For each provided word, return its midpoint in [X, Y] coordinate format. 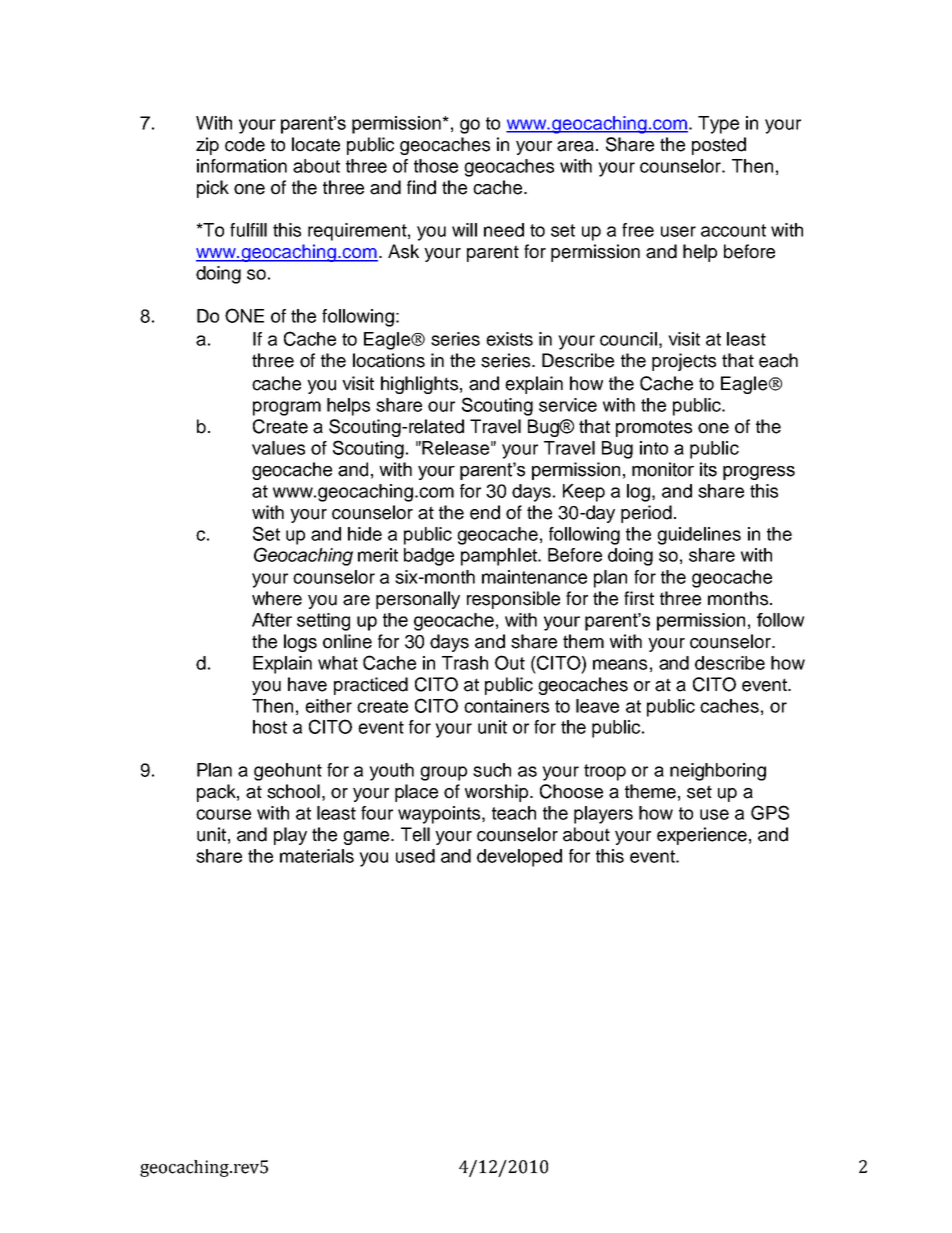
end [485, 512]
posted [719, 146]
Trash [465, 663]
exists [509, 339]
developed [519, 858]
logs [300, 643]
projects [684, 362]
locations [389, 360]
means [620, 664]
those [436, 166]
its [708, 469]
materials [317, 856]
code [245, 144]
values [278, 448]
